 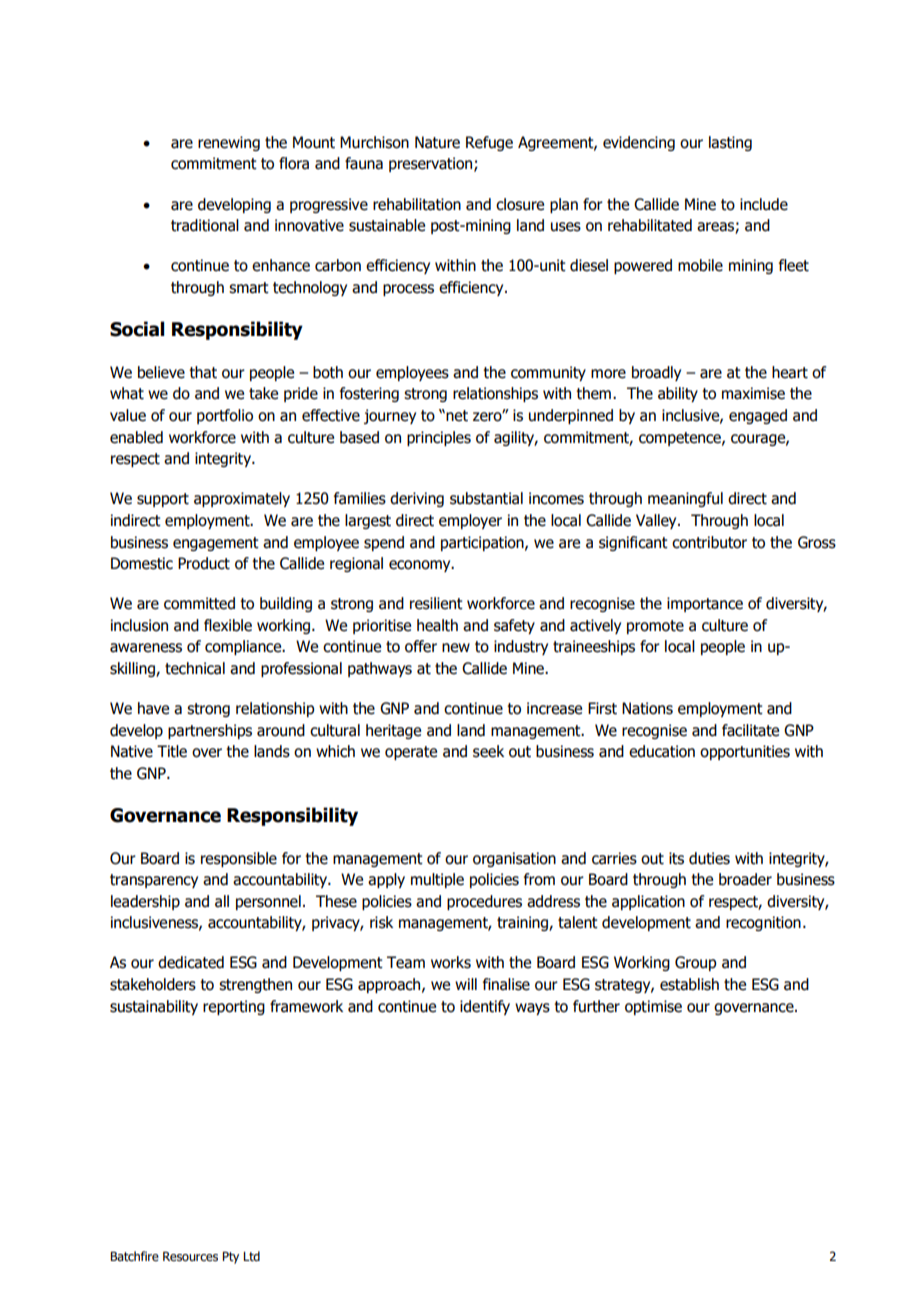 I want to click on portfolio, so click(x=225, y=416).
